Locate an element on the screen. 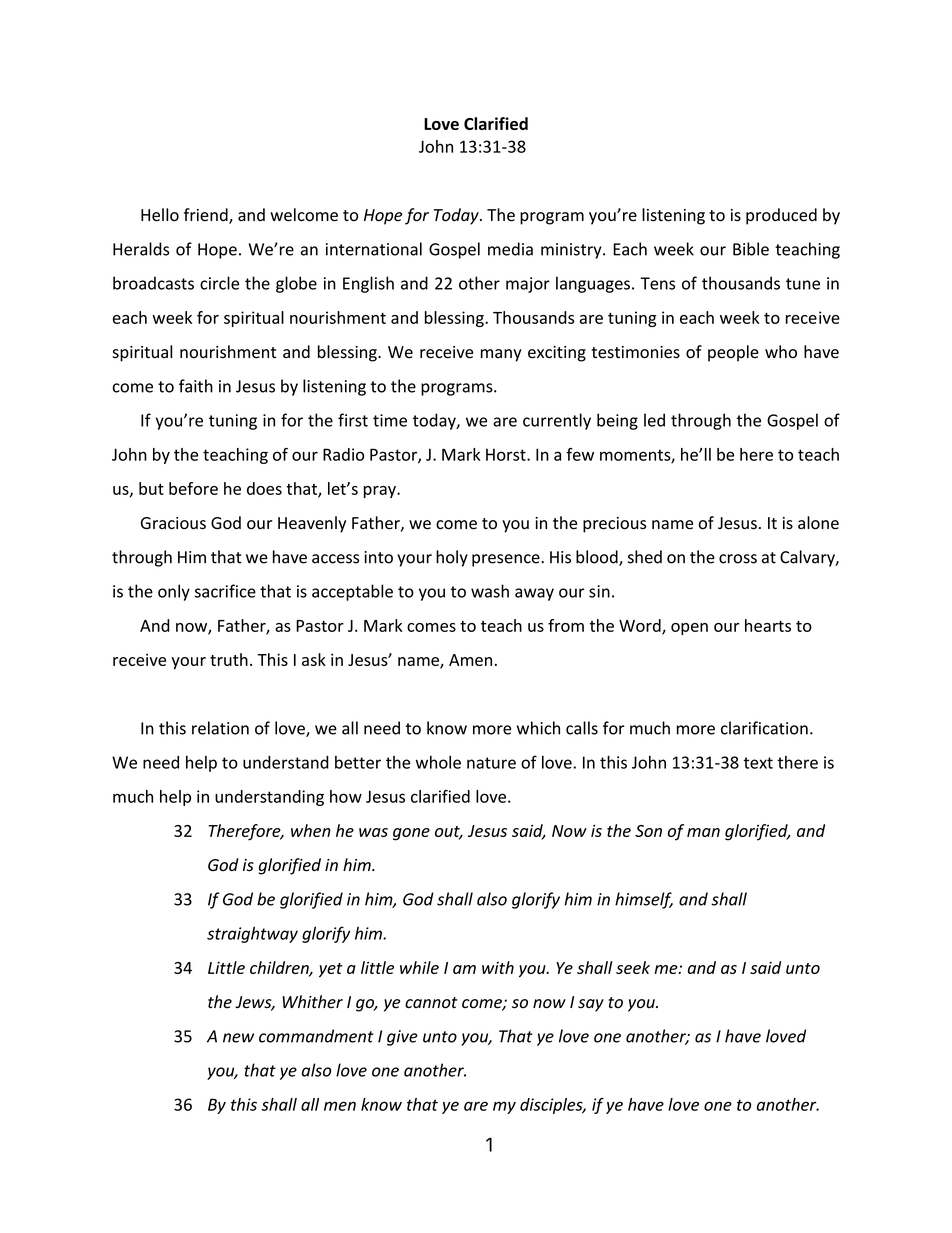  Amen is located at coordinates (470, 660).
